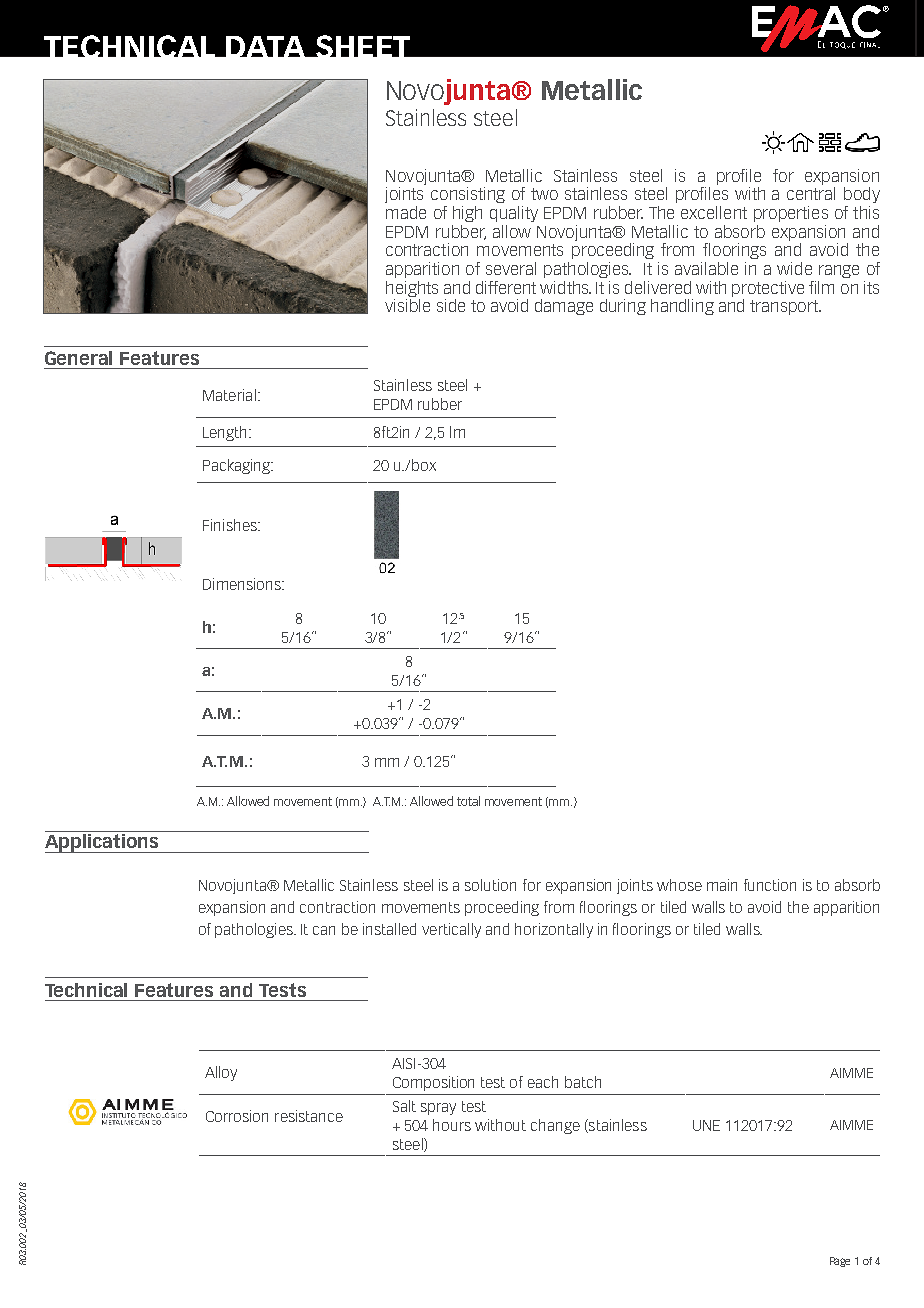 The height and width of the image is (1308, 924). Describe the element at coordinates (237, 1116) in the image. I see `Corrosion` at that location.
